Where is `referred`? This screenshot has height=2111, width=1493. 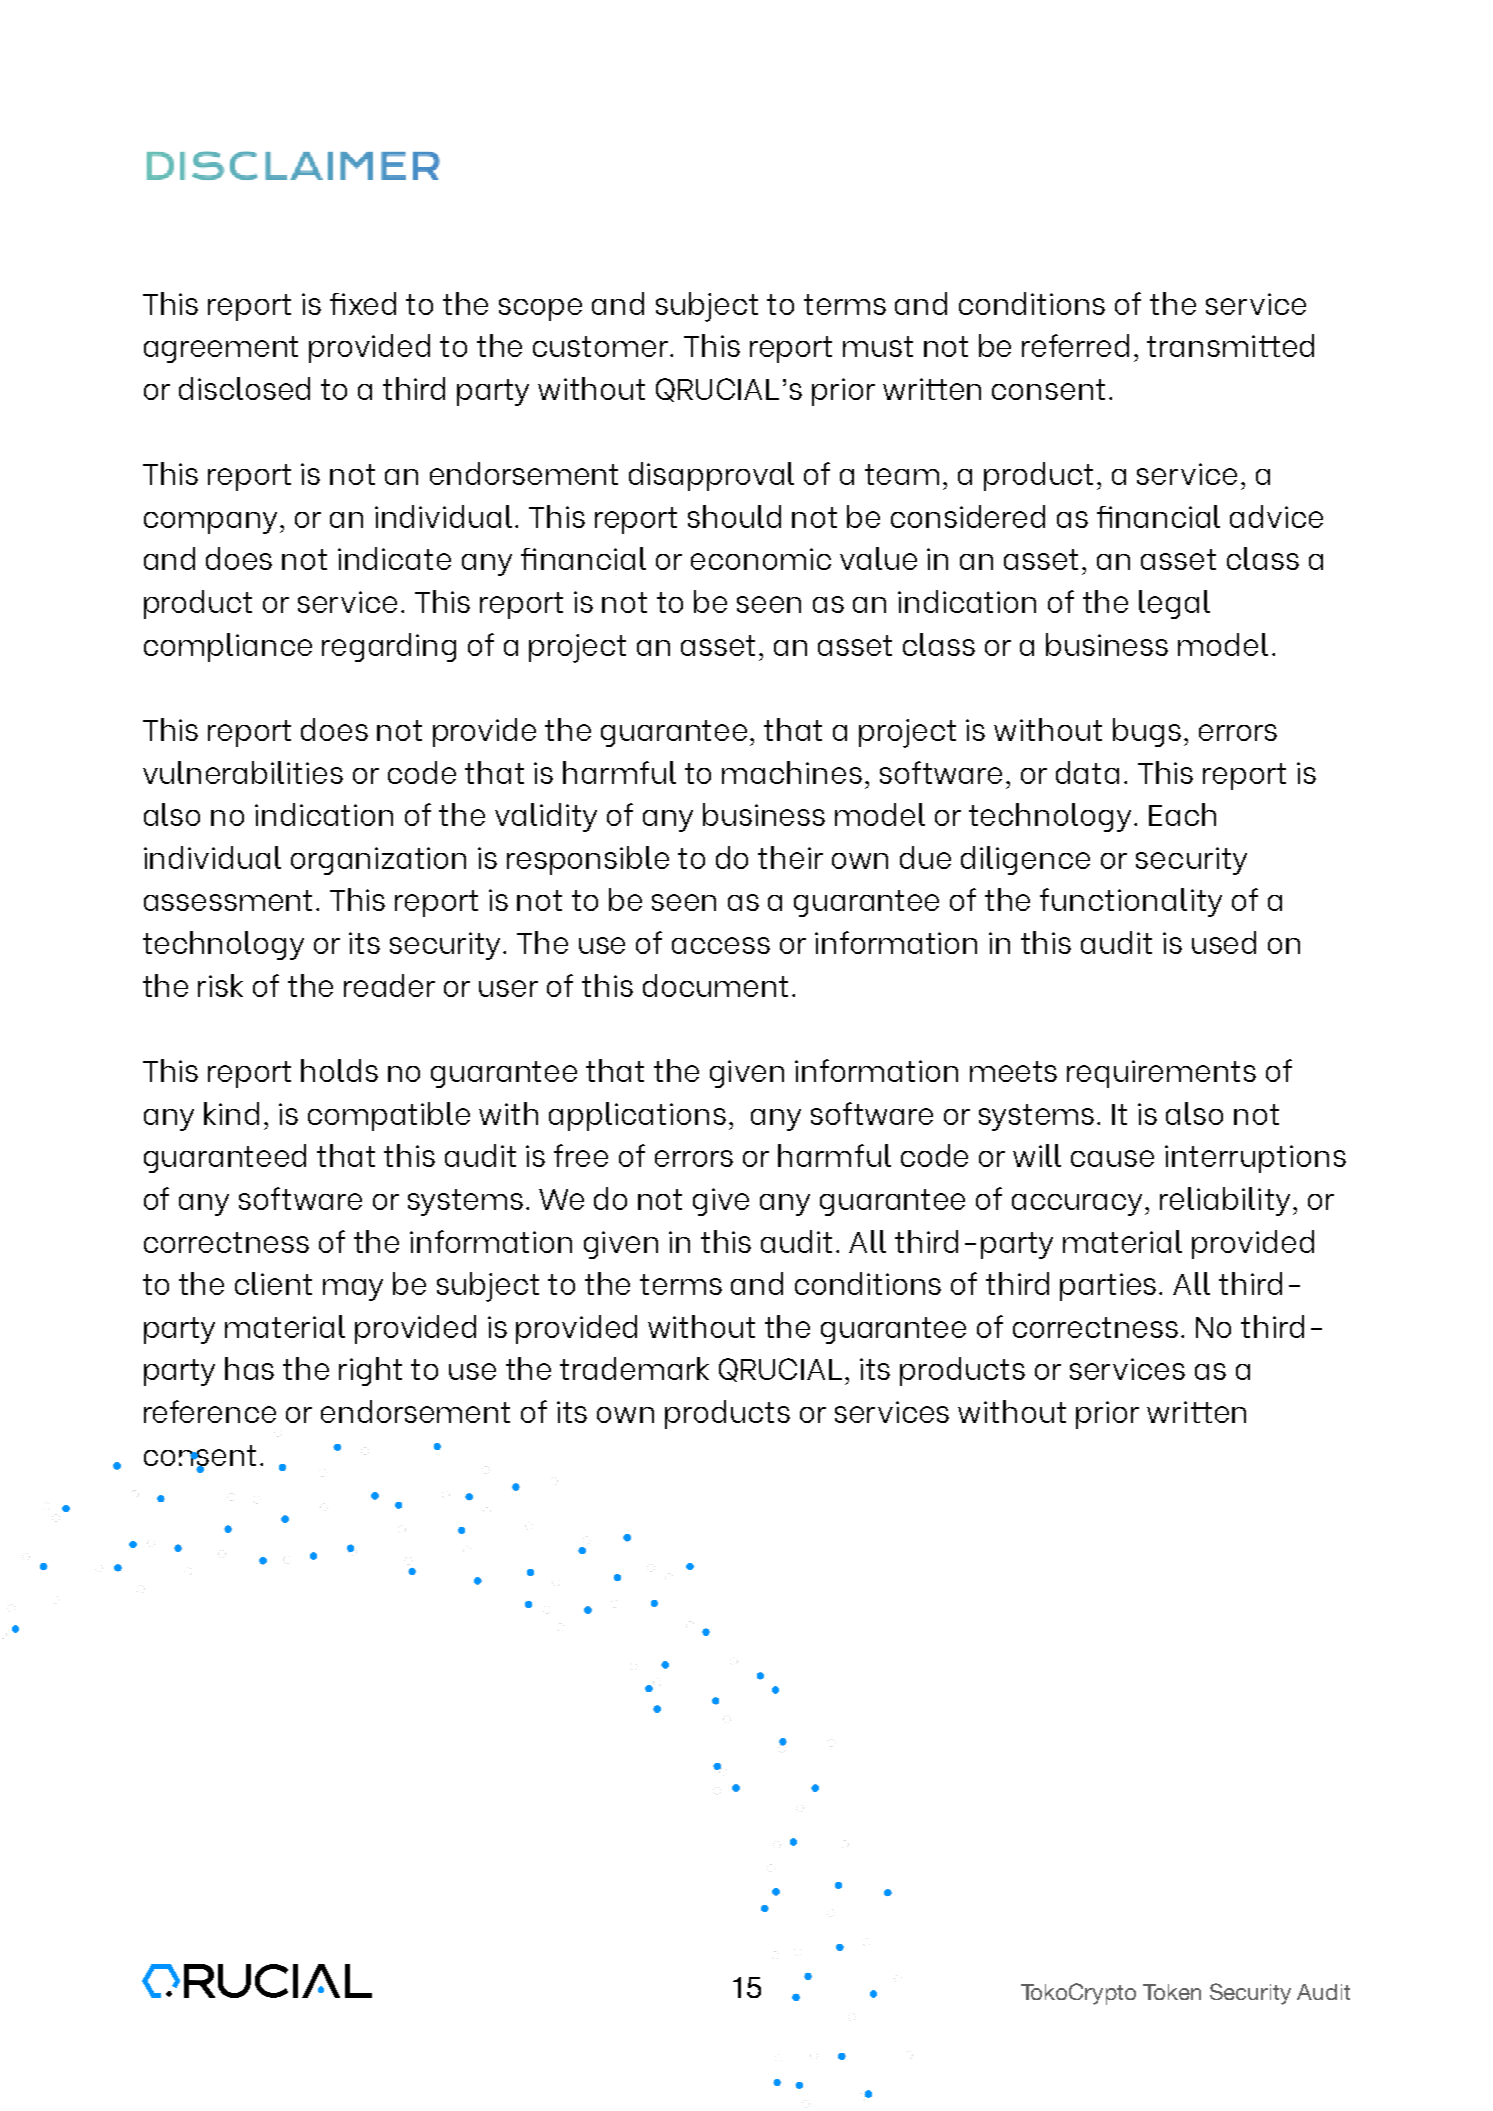
referred is located at coordinates (1075, 345).
